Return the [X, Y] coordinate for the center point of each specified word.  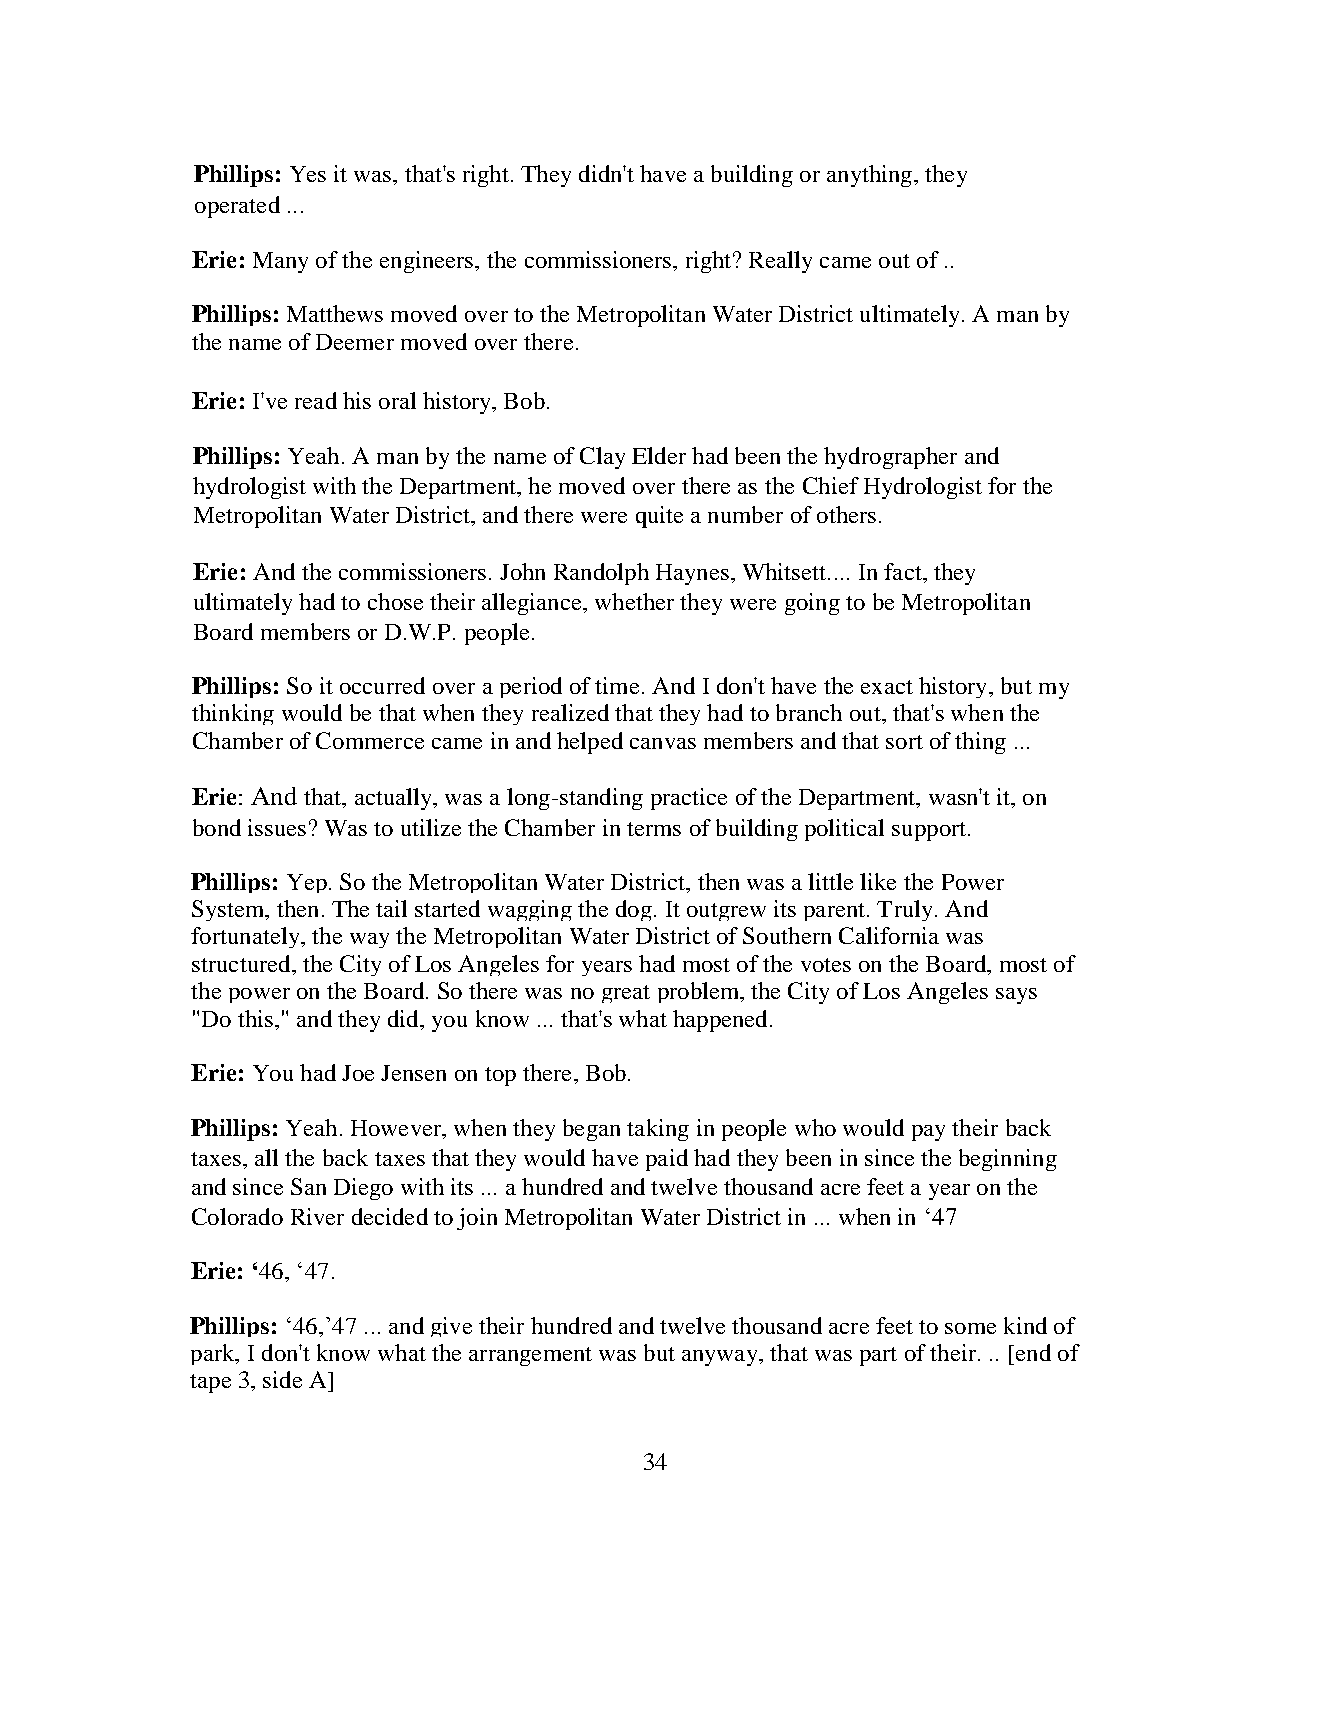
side [282, 1379]
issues [277, 827]
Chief [831, 485]
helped [590, 743]
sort [904, 742]
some [970, 1328]
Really [780, 262]
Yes [308, 174]
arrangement [530, 1356]
